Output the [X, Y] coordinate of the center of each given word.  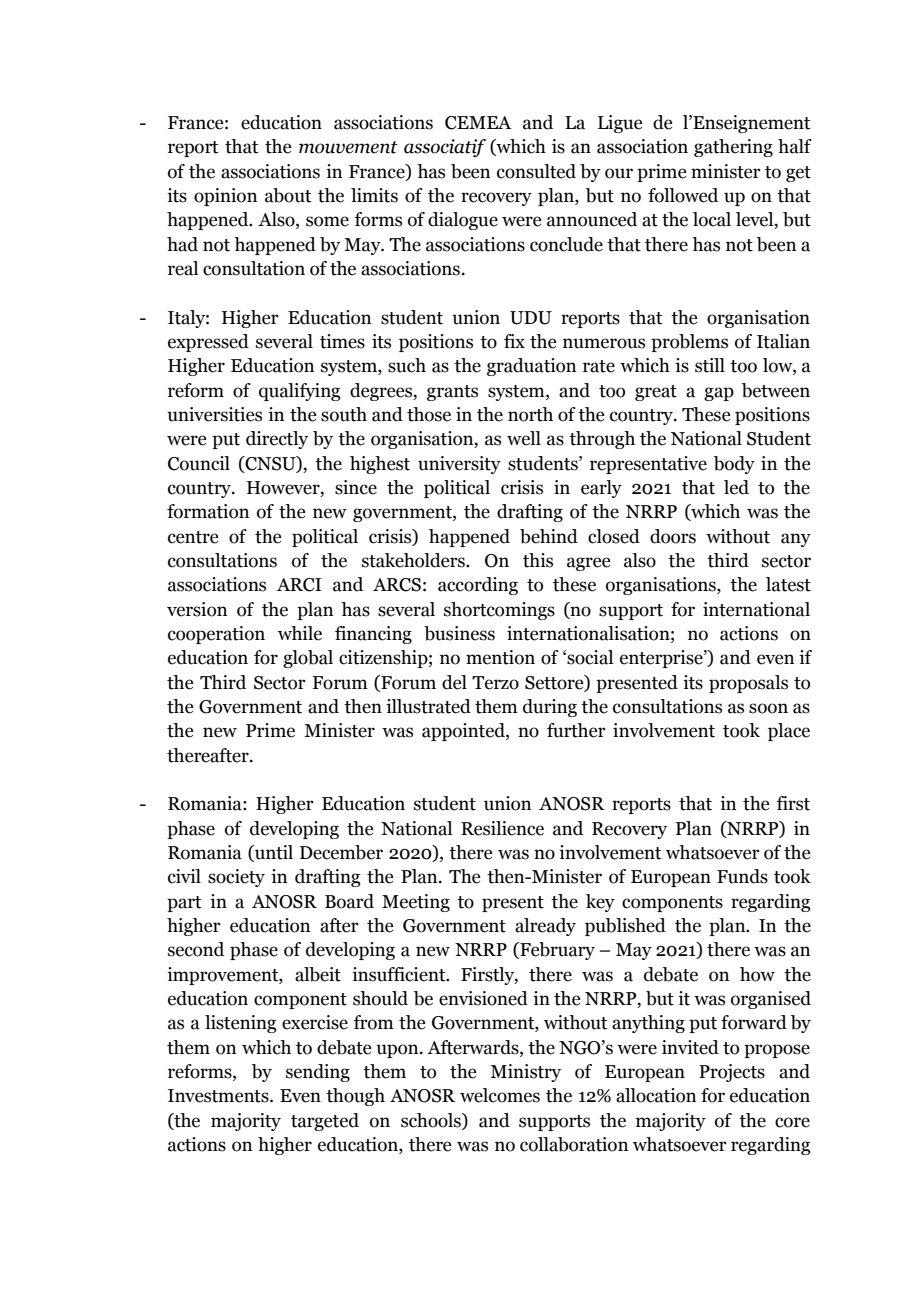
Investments [219, 1096]
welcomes [500, 1095]
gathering [733, 148]
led [736, 487]
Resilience [502, 828]
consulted [536, 171]
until [273, 853]
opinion [225, 197]
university [459, 465]
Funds [742, 876]
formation [208, 511]
